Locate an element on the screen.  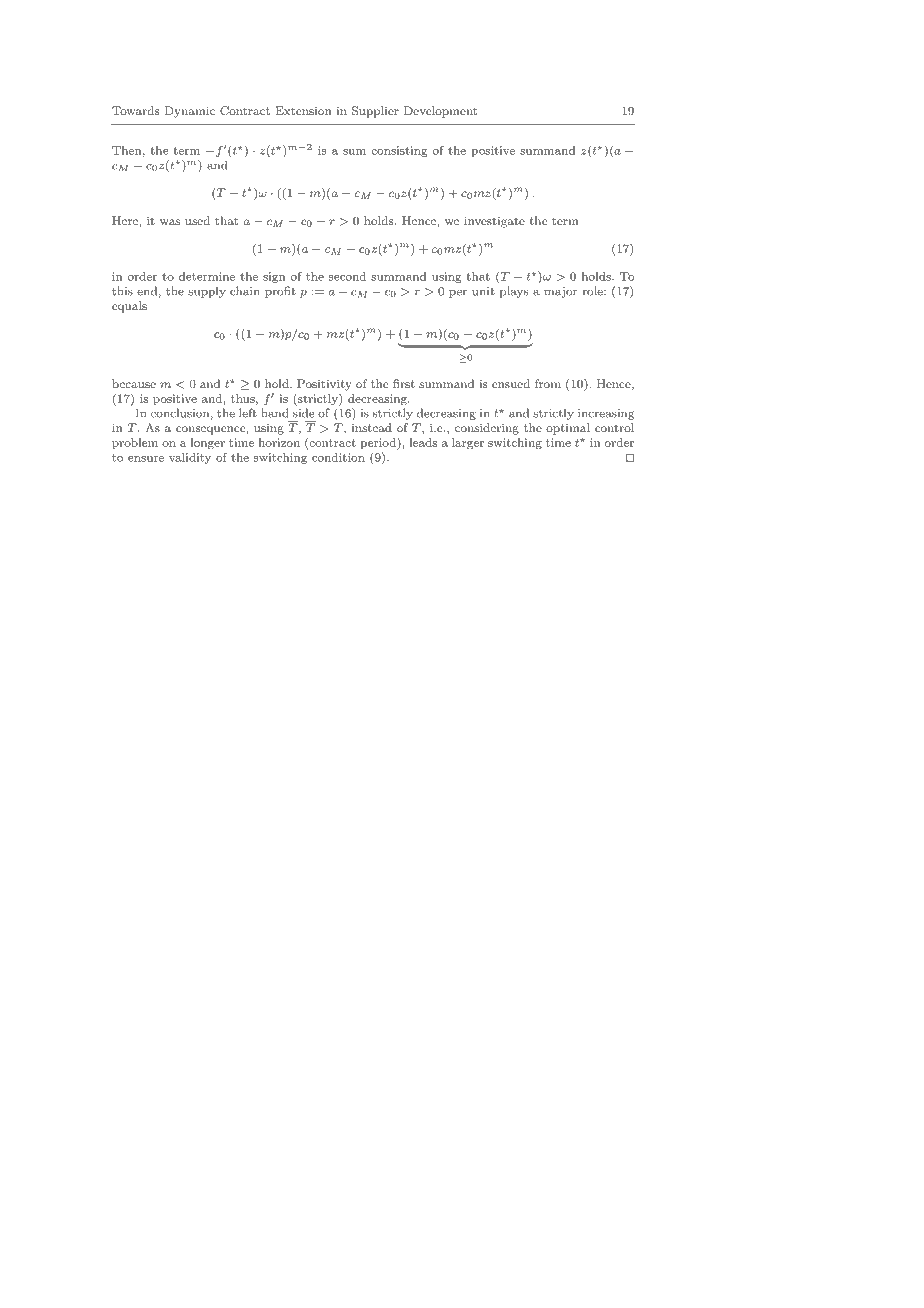
Development is located at coordinates (440, 112).
